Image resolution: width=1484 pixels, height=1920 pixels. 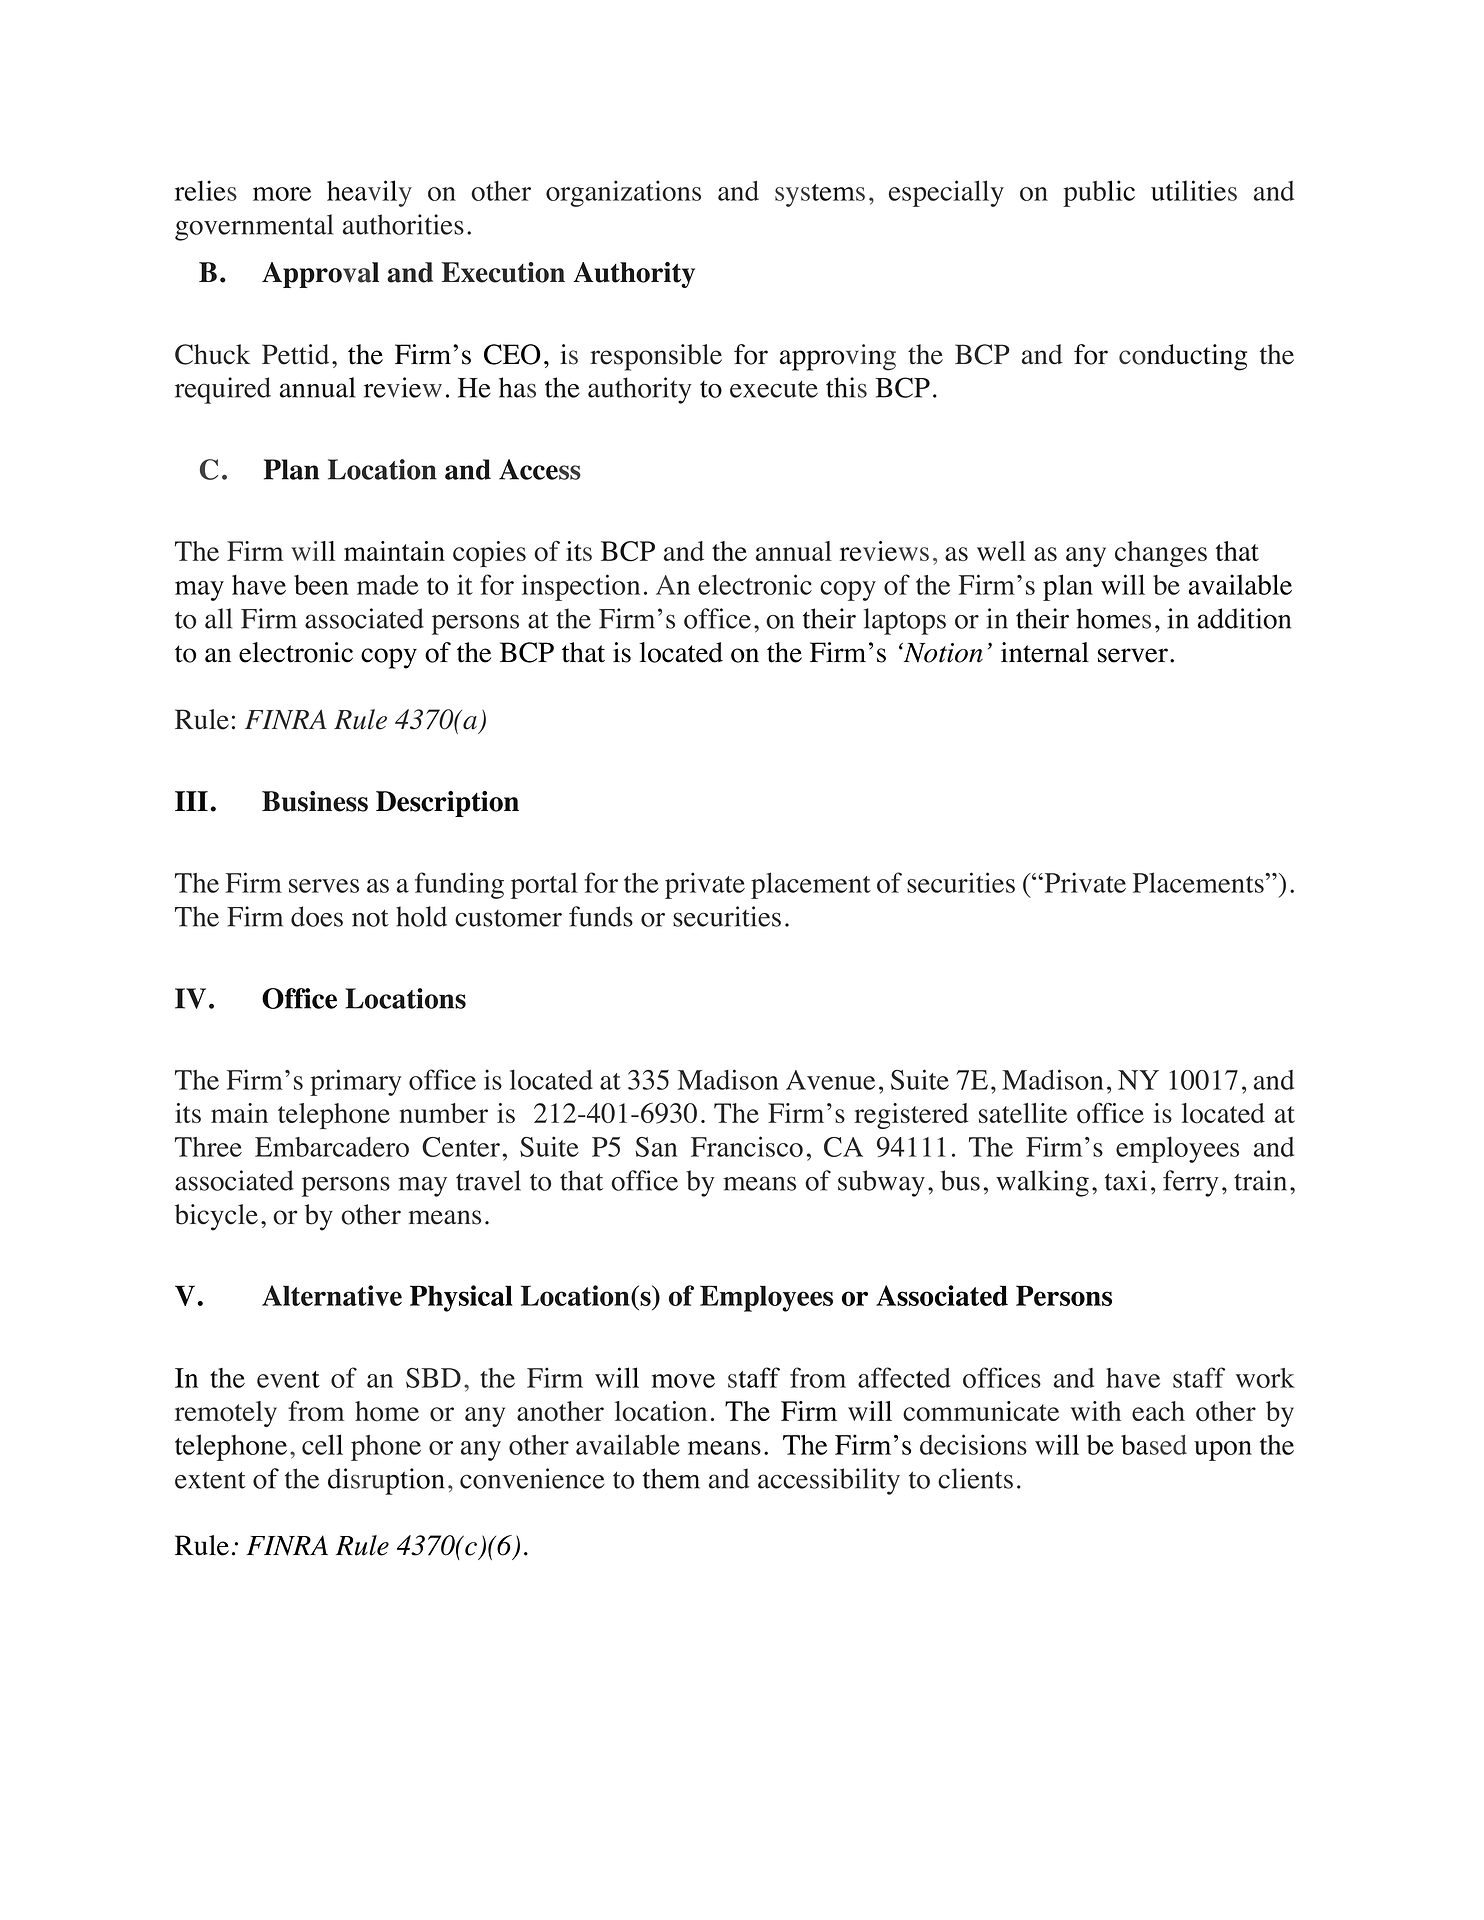 I want to click on Business, so click(x=315, y=801).
